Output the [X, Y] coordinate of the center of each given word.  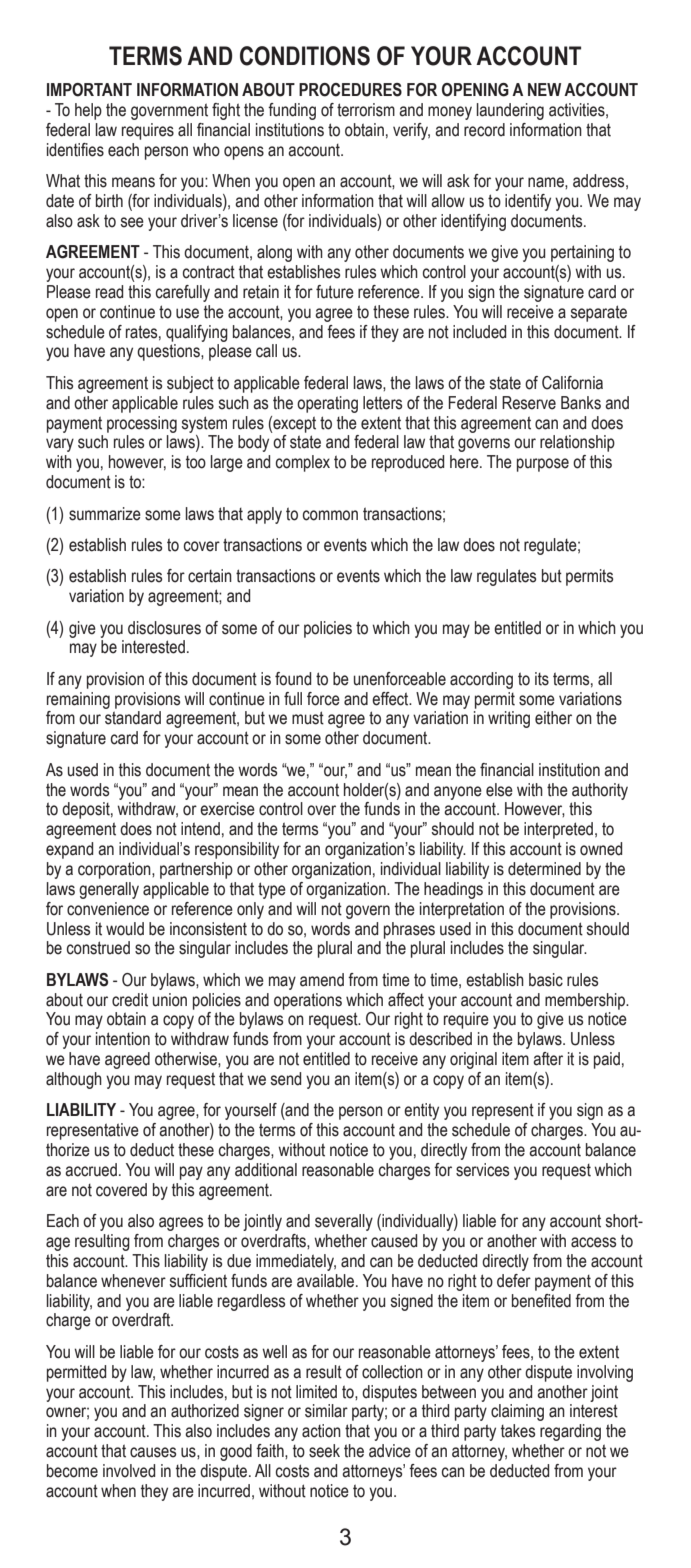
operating [327, 404]
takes [518, 1431]
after [548, 1059]
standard [133, 718]
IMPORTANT [89, 90]
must [308, 718]
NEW [544, 89]
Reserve [529, 403]
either [553, 718]
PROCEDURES [350, 90]
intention [123, 1039]
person [361, 1113]
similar [326, 1411]
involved [129, 1471]
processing [142, 424]
